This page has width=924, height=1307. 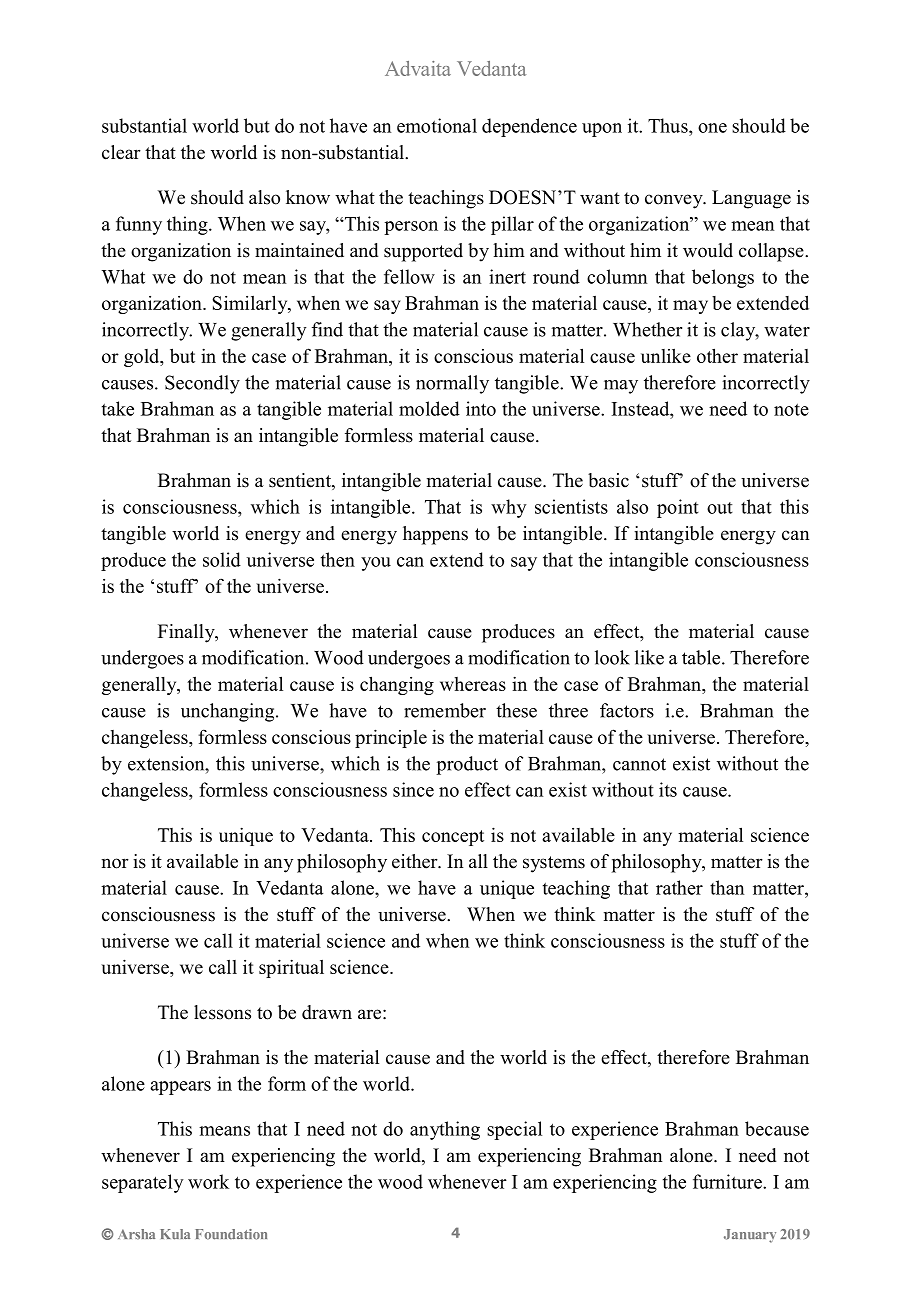 I want to click on furniture, so click(x=728, y=1181).
